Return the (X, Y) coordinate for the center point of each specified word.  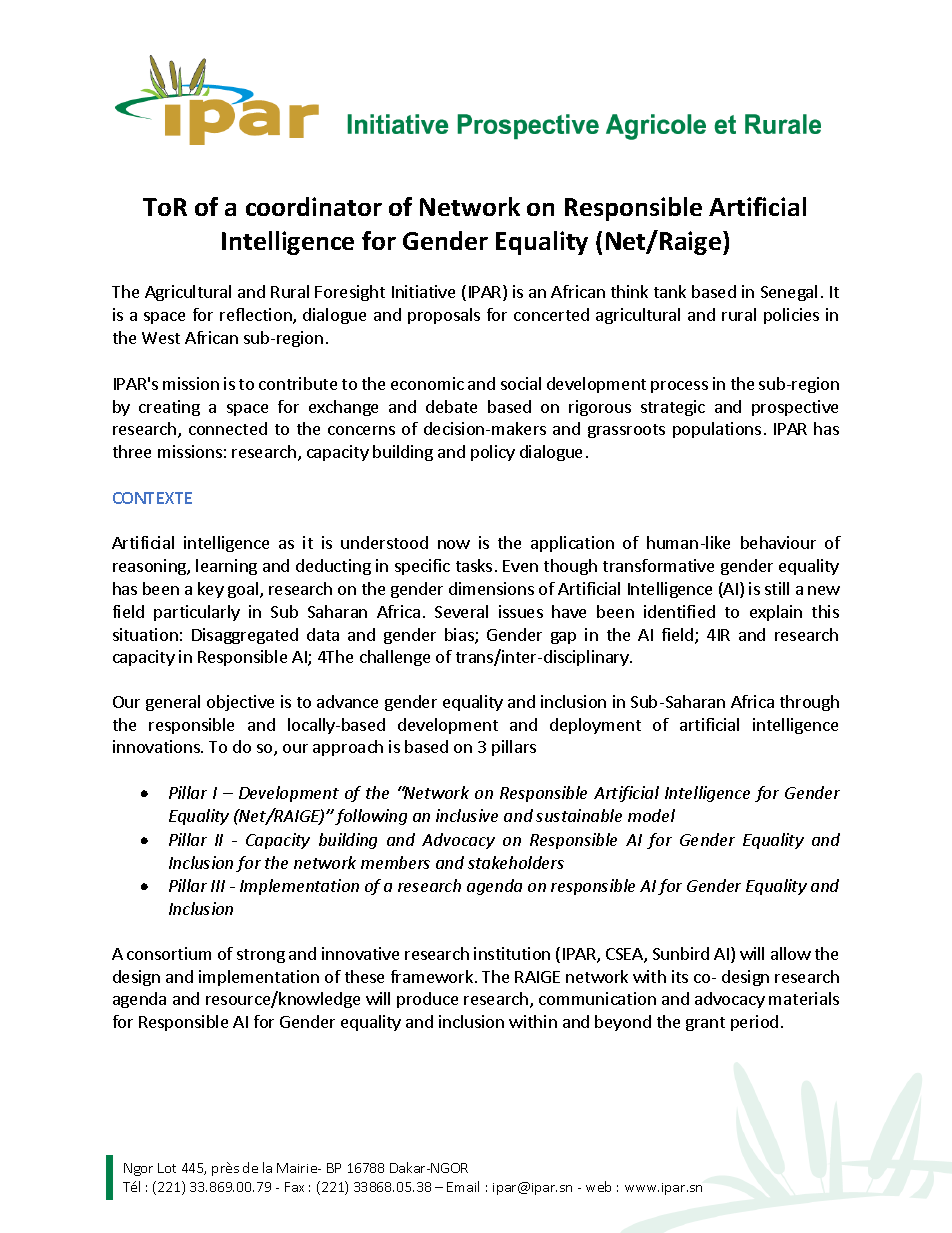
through (809, 703)
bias (460, 636)
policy (493, 453)
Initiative (423, 291)
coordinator (314, 206)
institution (512, 953)
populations (717, 430)
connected (228, 428)
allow (791, 953)
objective (240, 703)
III (218, 886)
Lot (167, 1168)
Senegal (789, 293)
